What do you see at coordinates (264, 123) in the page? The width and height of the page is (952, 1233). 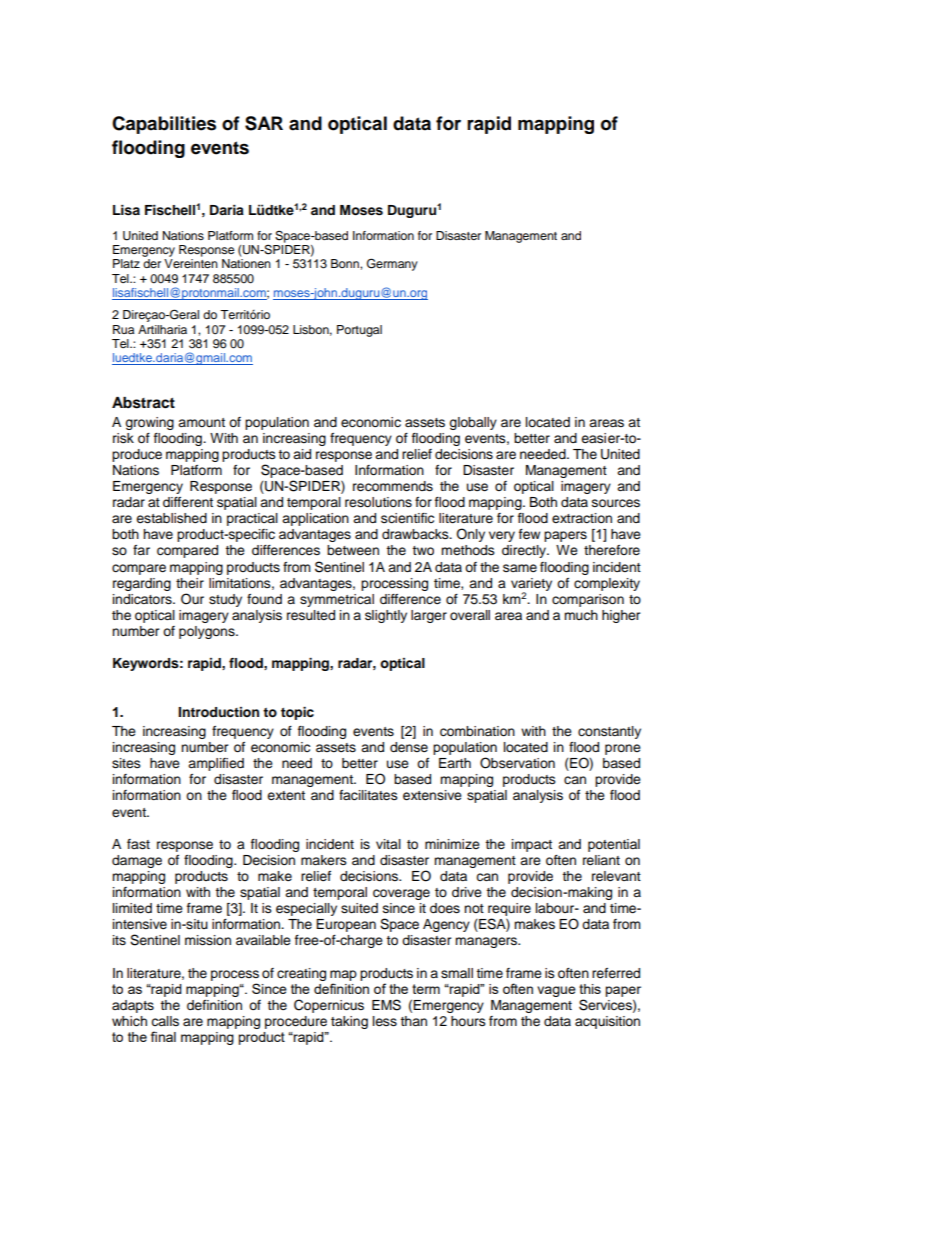 I see `SAR` at bounding box center [264, 123].
